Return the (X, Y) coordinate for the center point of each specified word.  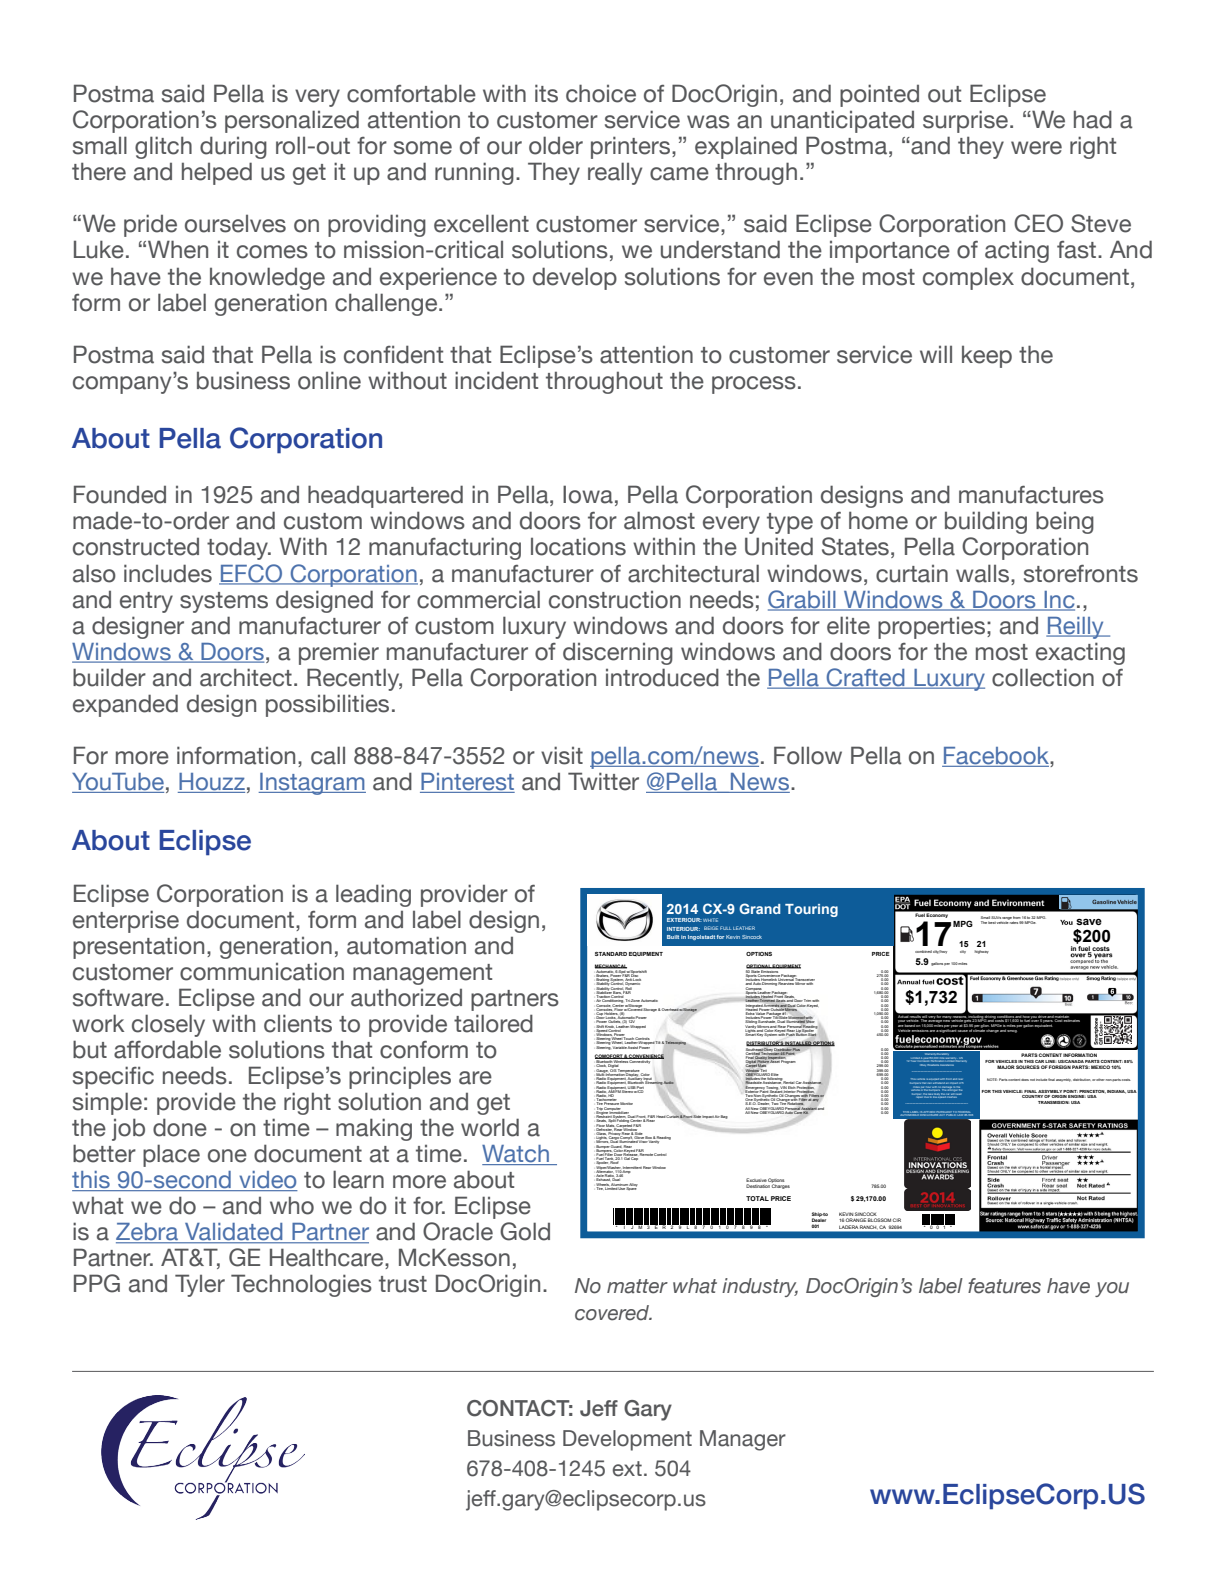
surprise (965, 121)
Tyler (200, 1285)
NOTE (992, 1079)
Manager (743, 1440)
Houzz (211, 783)
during (233, 147)
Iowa (588, 494)
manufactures (1031, 494)
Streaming (654, 1082)
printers (632, 147)
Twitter (603, 781)
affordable (167, 1049)
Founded (120, 494)
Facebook (996, 757)
